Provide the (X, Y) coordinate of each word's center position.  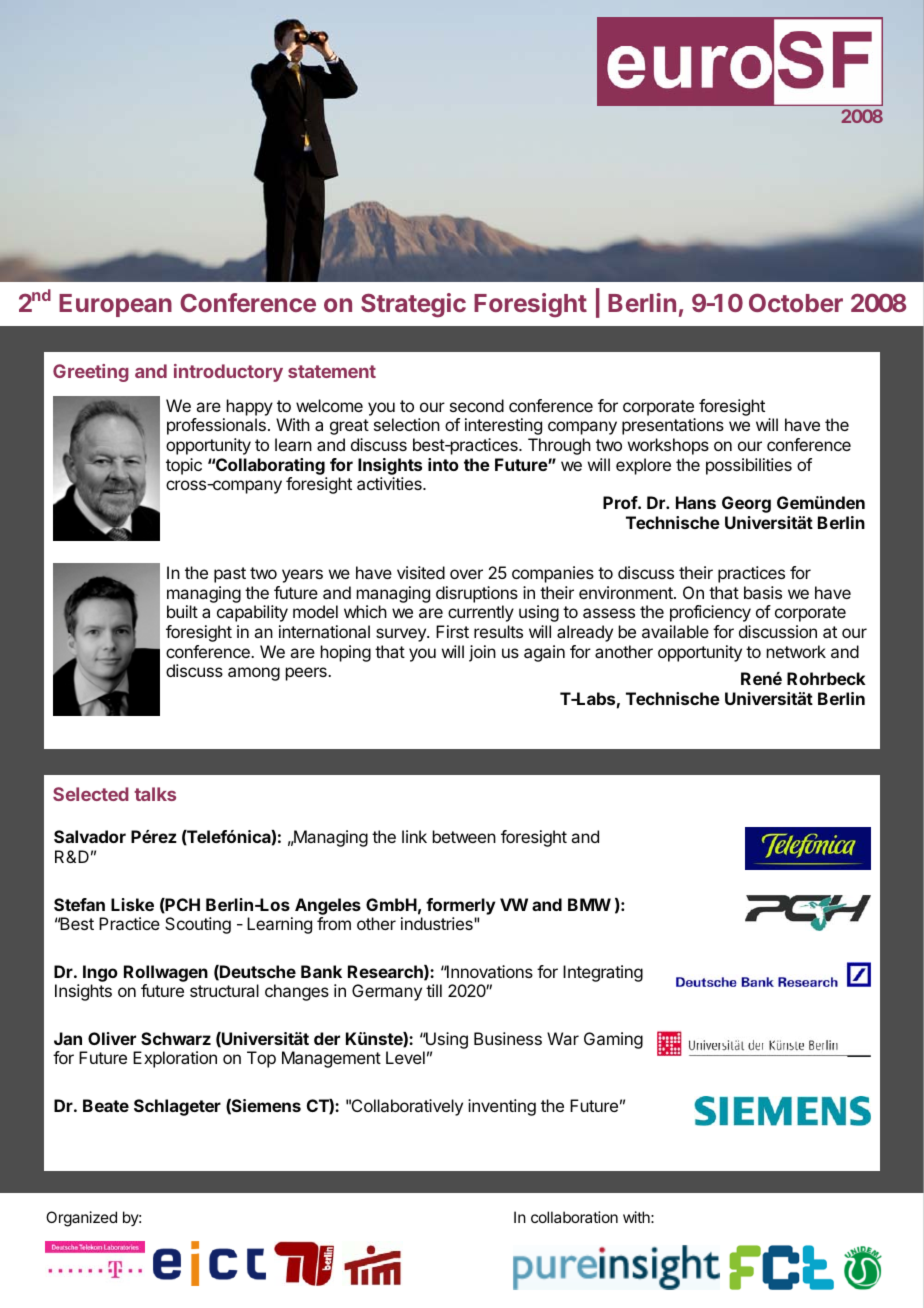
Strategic (413, 305)
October (796, 302)
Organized (81, 1219)
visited (421, 572)
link (414, 836)
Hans (696, 502)
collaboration (574, 1217)
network (796, 651)
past (230, 575)
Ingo (100, 973)
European (115, 305)
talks (155, 794)
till (434, 990)
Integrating (603, 973)
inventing (502, 1107)
